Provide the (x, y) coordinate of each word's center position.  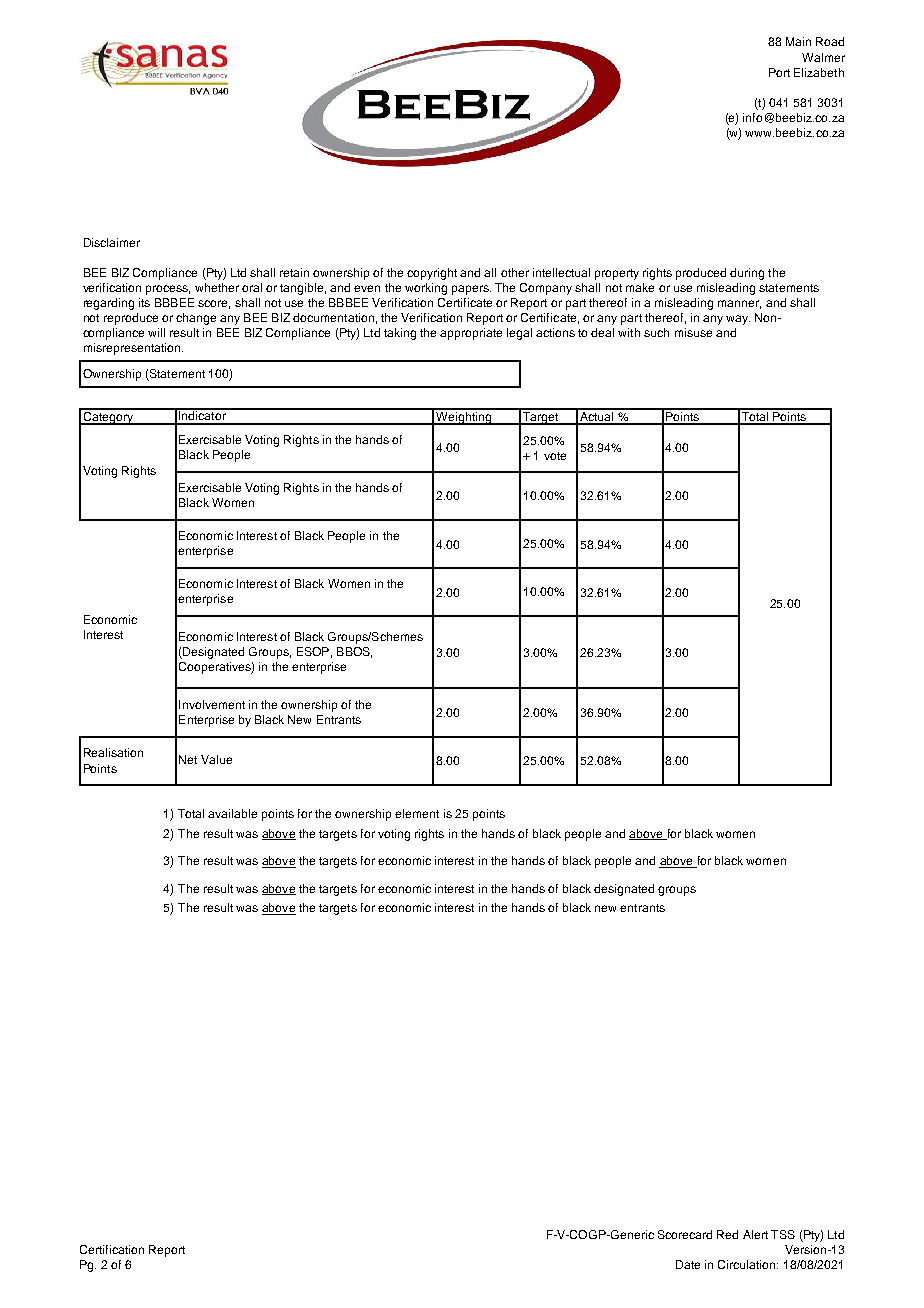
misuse (693, 332)
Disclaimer (112, 242)
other (515, 272)
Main (798, 41)
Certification (112, 1249)
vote (555, 456)
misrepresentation (132, 349)
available (232, 813)
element (417, 813)
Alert (755, 1234)
